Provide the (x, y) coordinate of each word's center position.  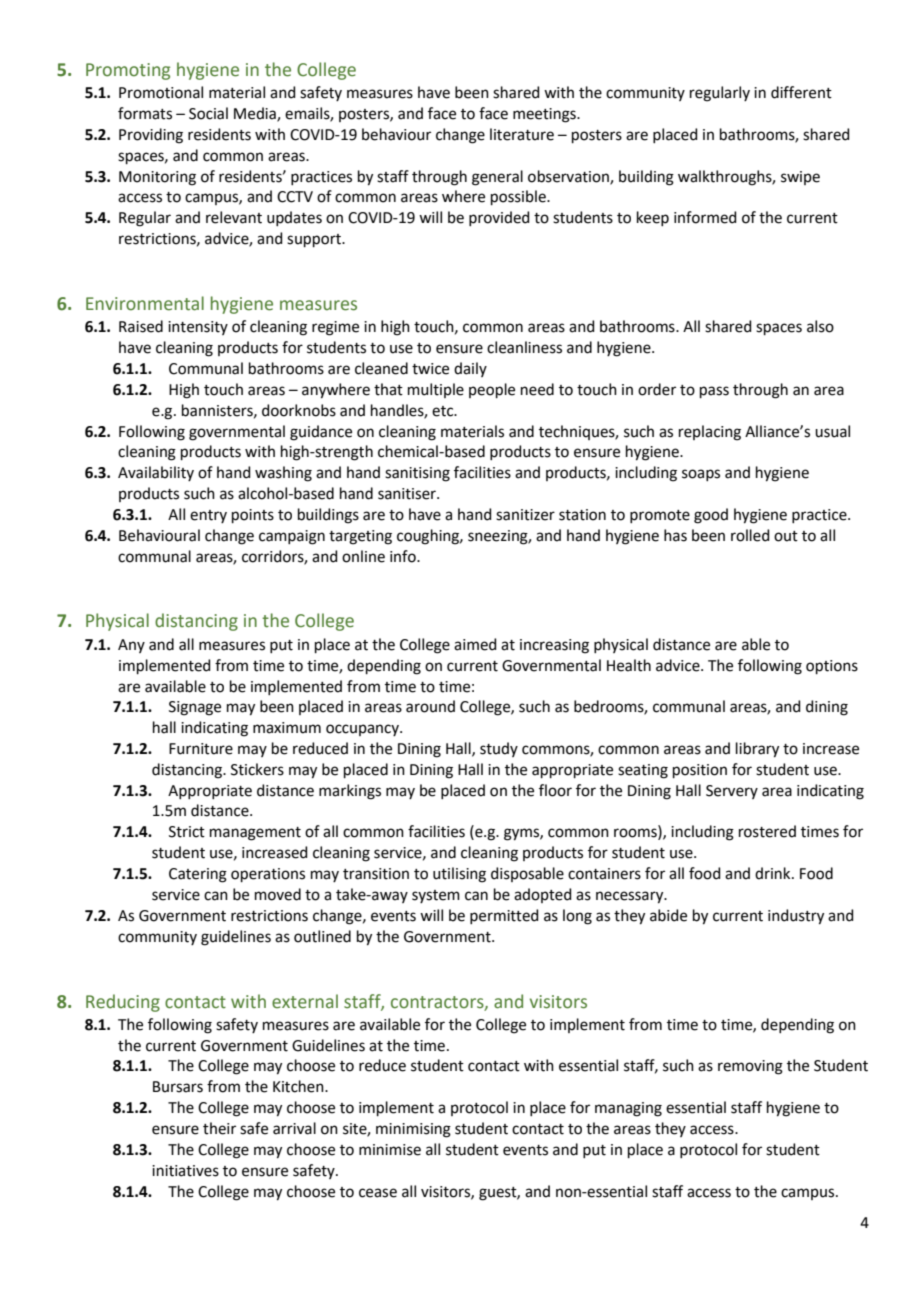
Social (208, 113)
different (801, 92)
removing (750, 1067)
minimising (413, 1130)
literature (522, 134)
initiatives (185, 1171)
